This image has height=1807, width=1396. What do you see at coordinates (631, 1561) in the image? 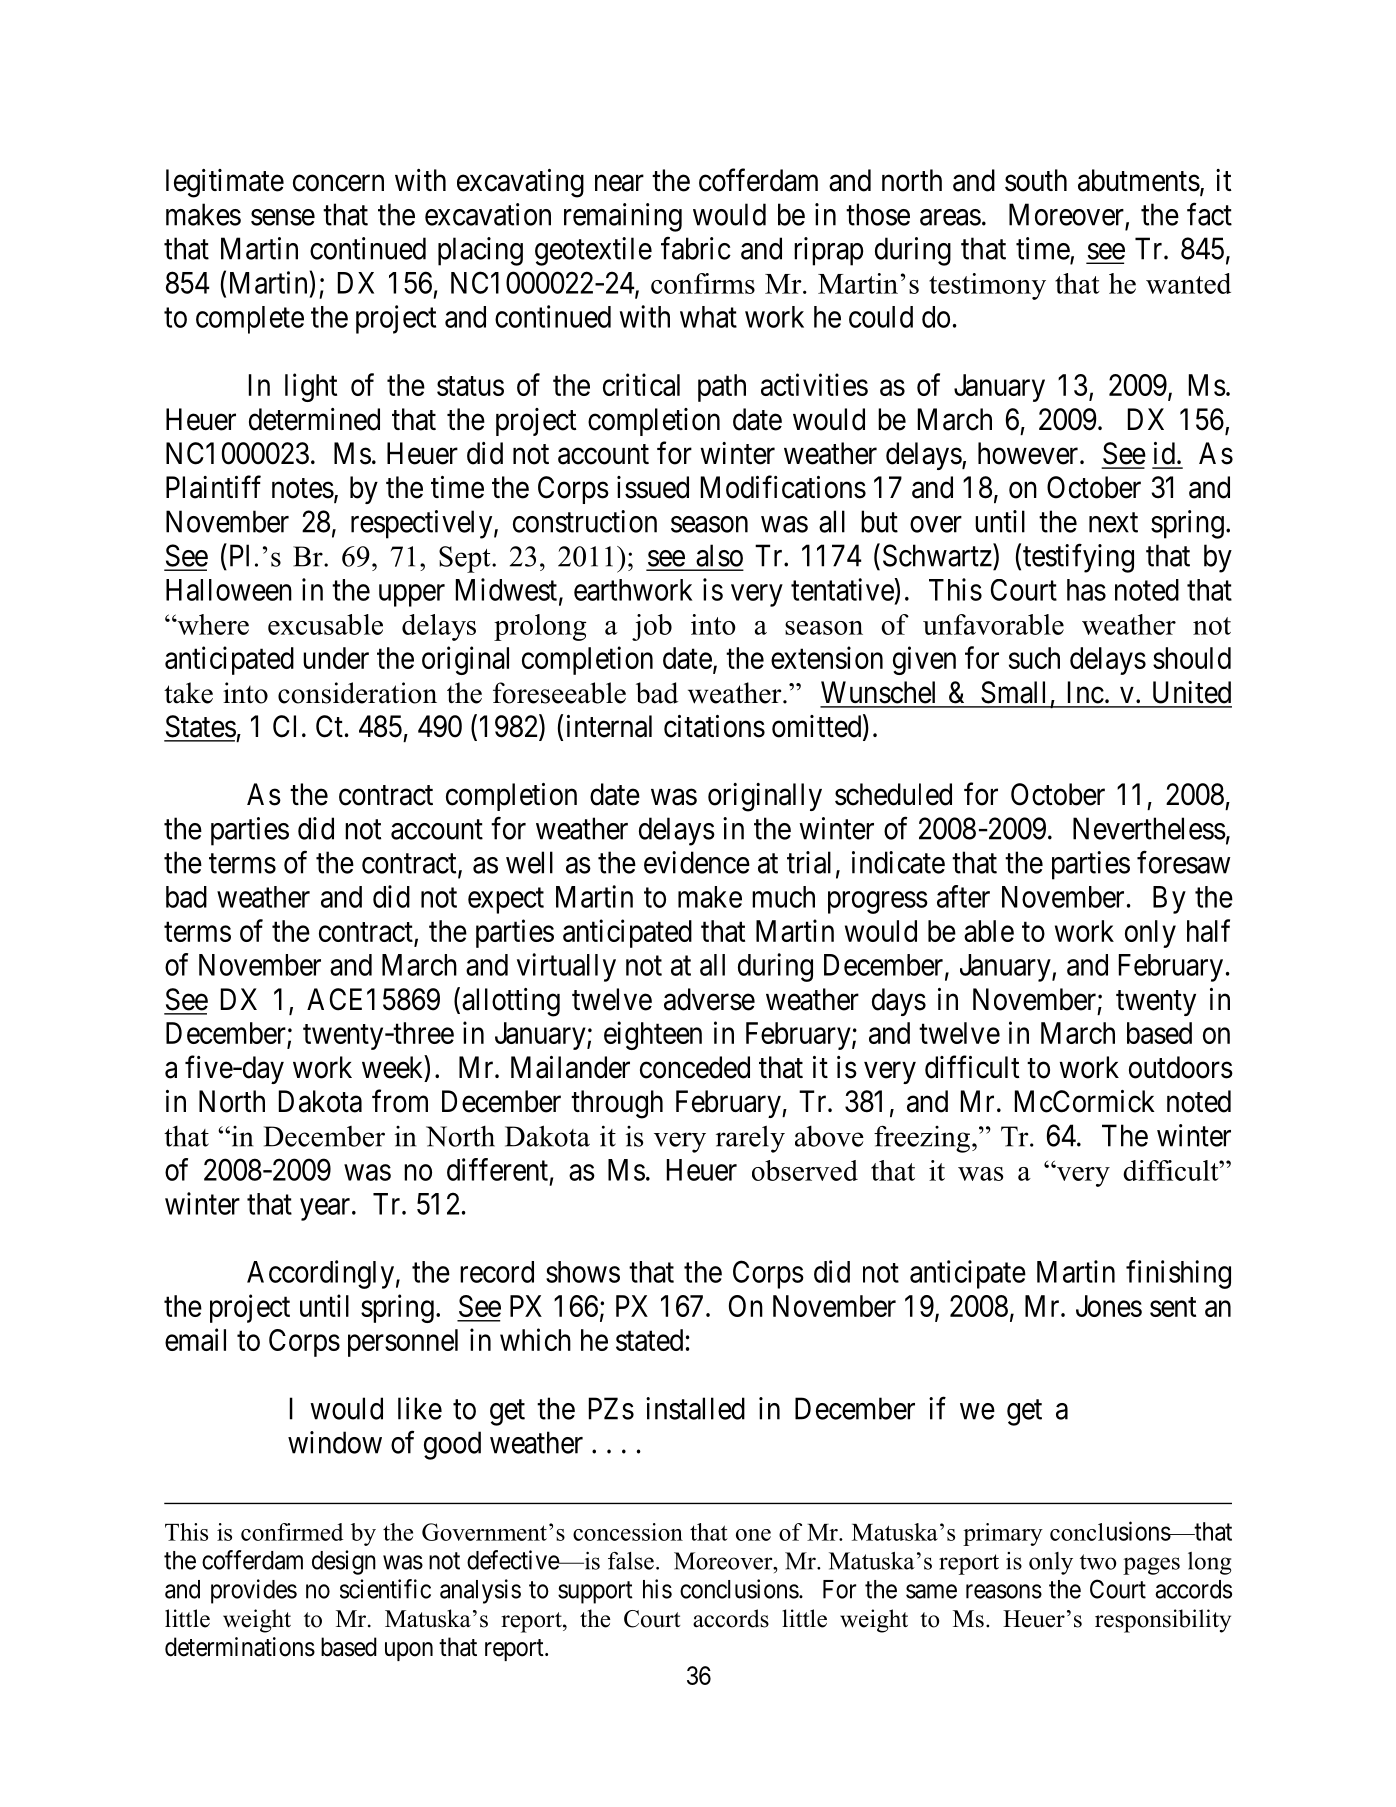
I see `false` at bounding box center [631, 1561].
